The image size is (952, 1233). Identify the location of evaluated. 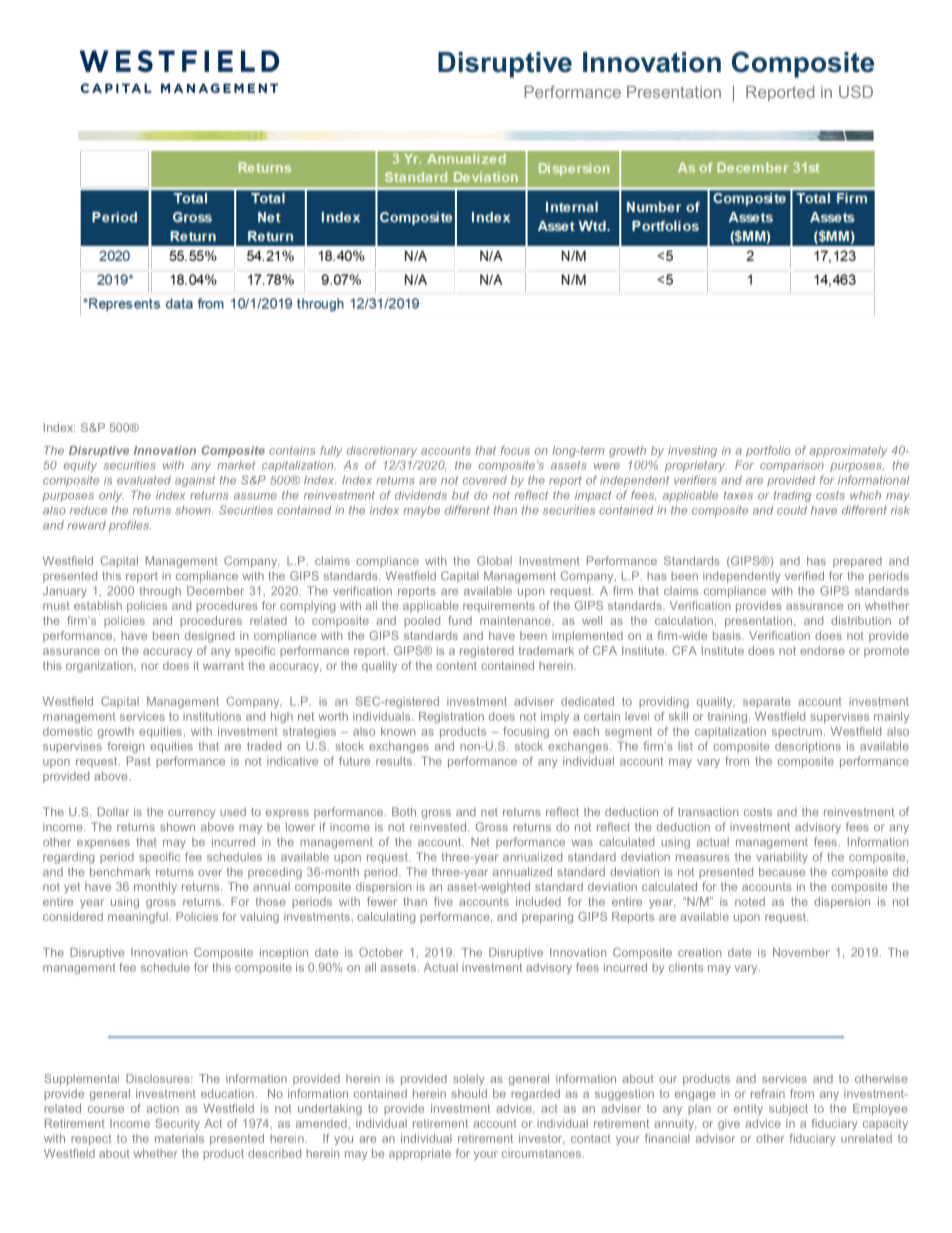
(144, 480).
